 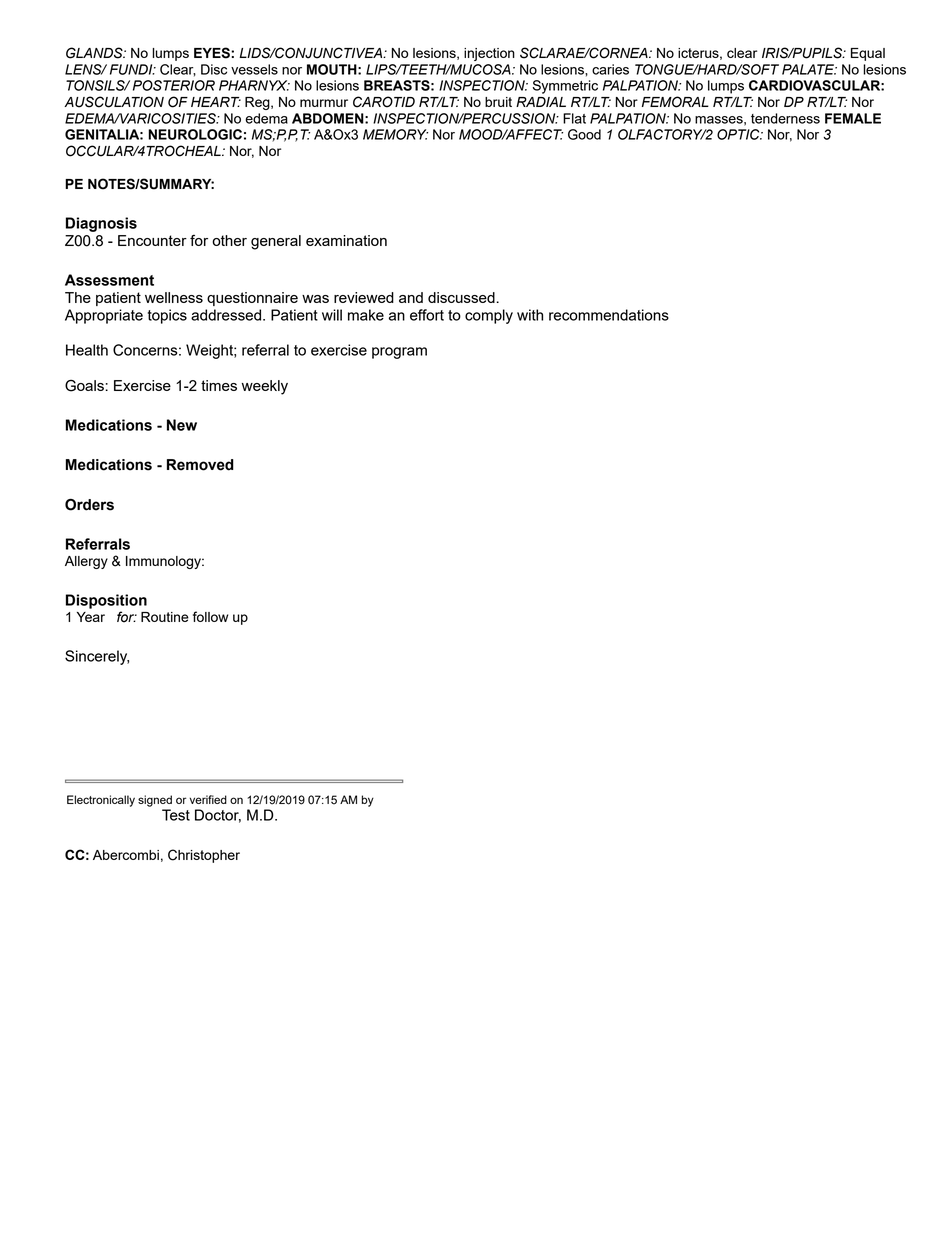 What do you see at coordinates (200, 465) in the screenshot?
I see `Removed` at bounding box center [200, 465].
